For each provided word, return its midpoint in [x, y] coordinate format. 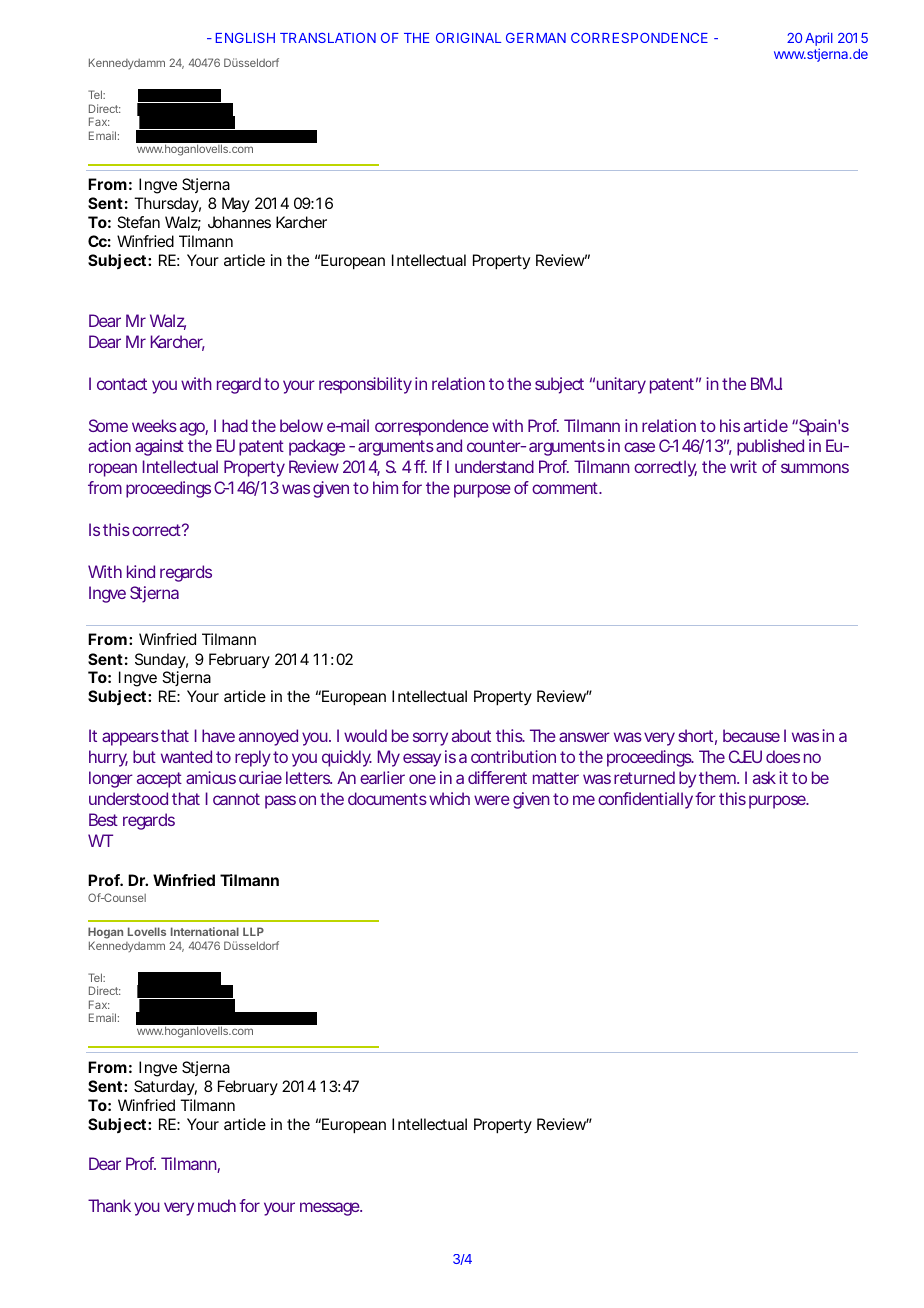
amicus [211, 777]
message [330, 1209]
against [159, 447]
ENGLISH [245, 38]
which [449, 798]
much [217, 1205]
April [819, 40]
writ [743, 466]
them [717, 777]
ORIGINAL [468, 38]
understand [494, 466]
